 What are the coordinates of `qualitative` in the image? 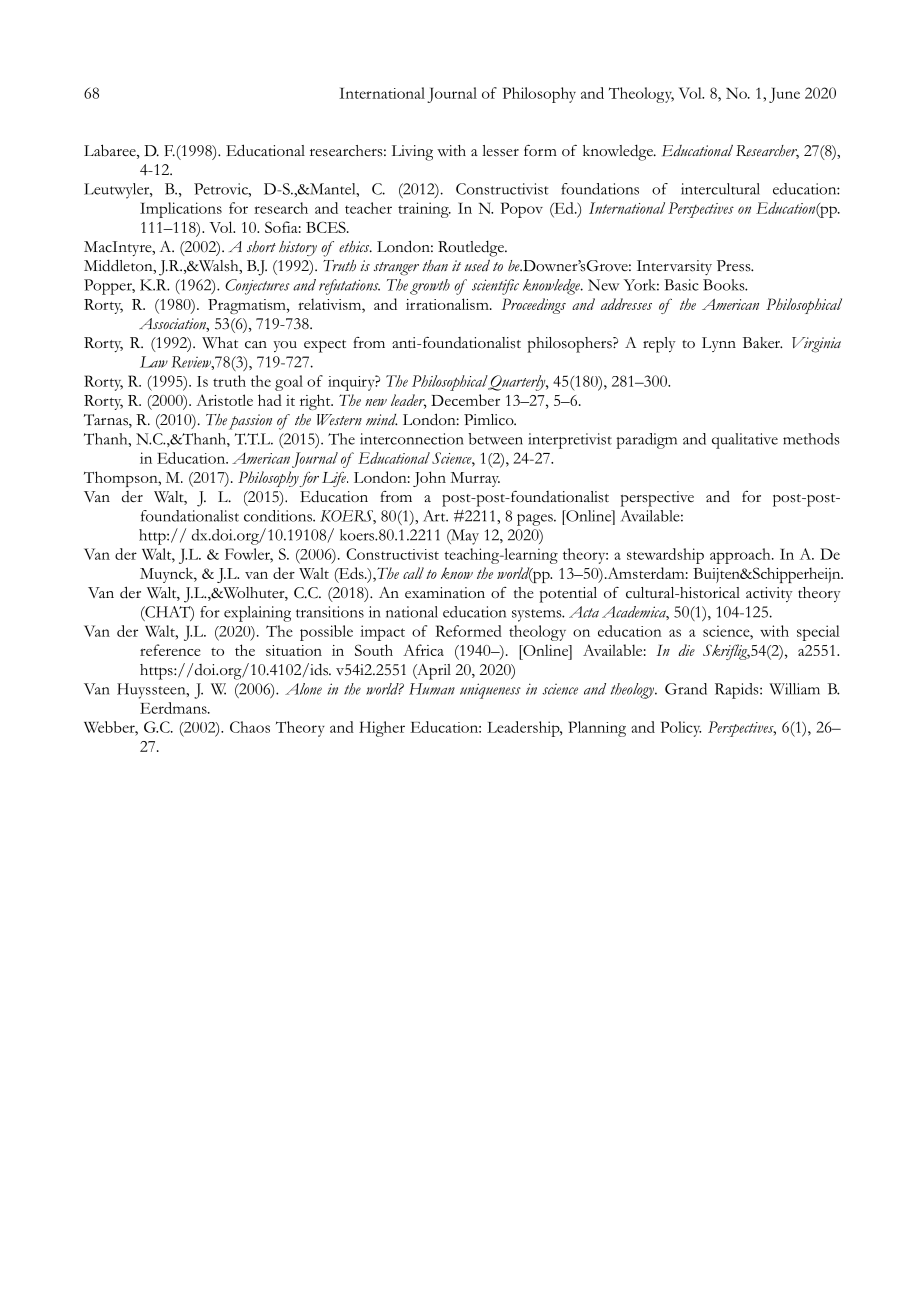 It's located at (745, 441).
